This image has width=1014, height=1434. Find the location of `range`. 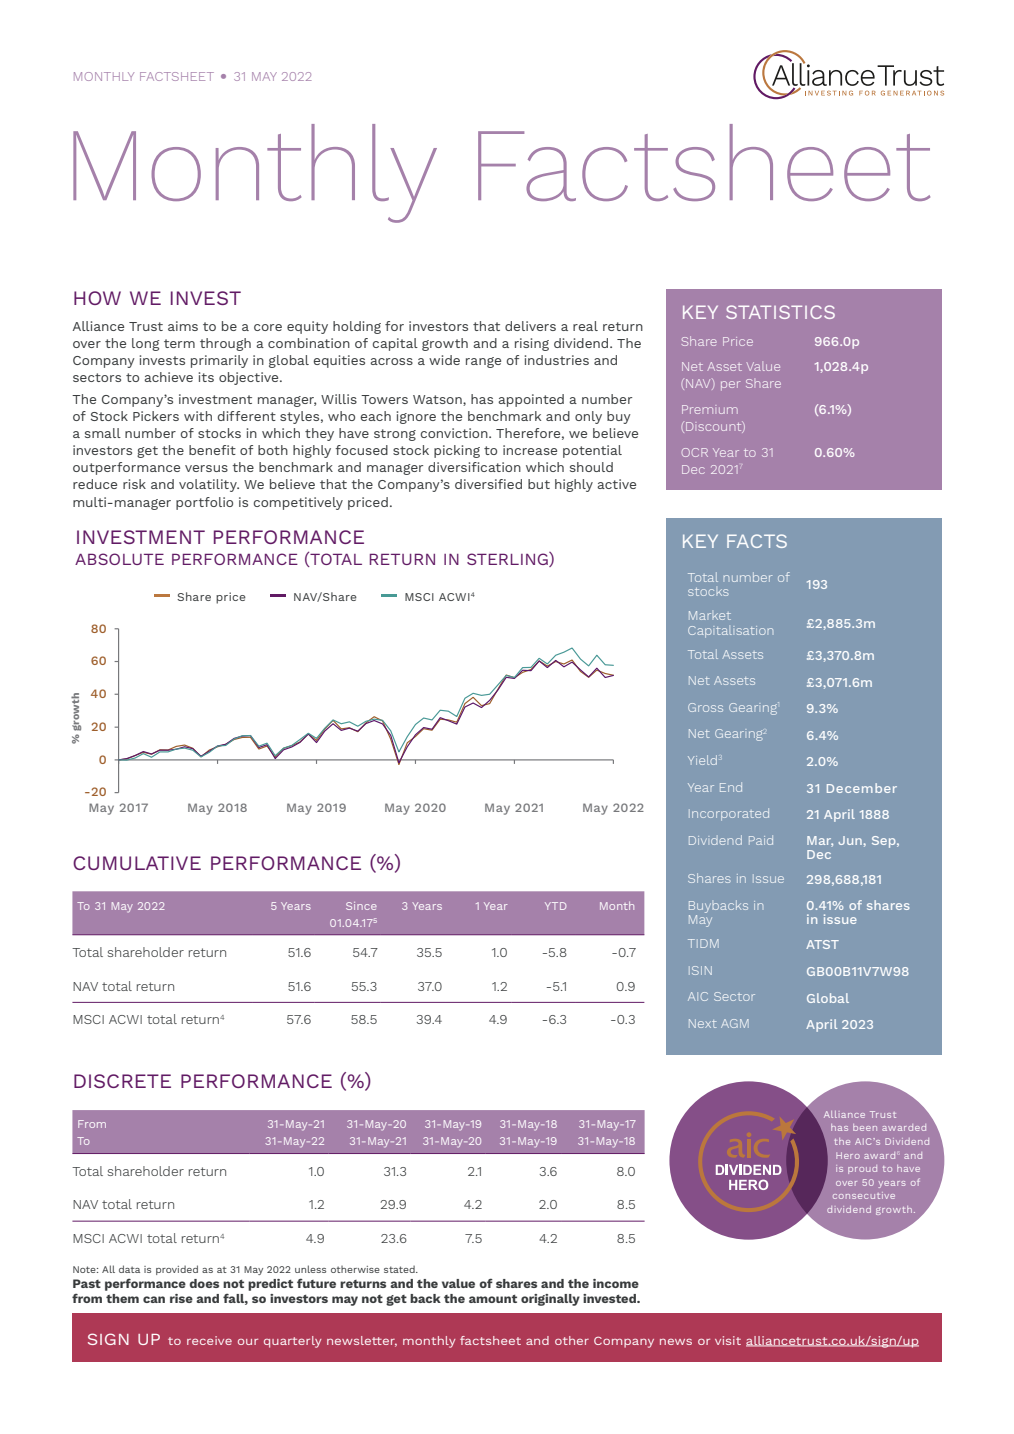

range is located at coordinates (483, 362).
